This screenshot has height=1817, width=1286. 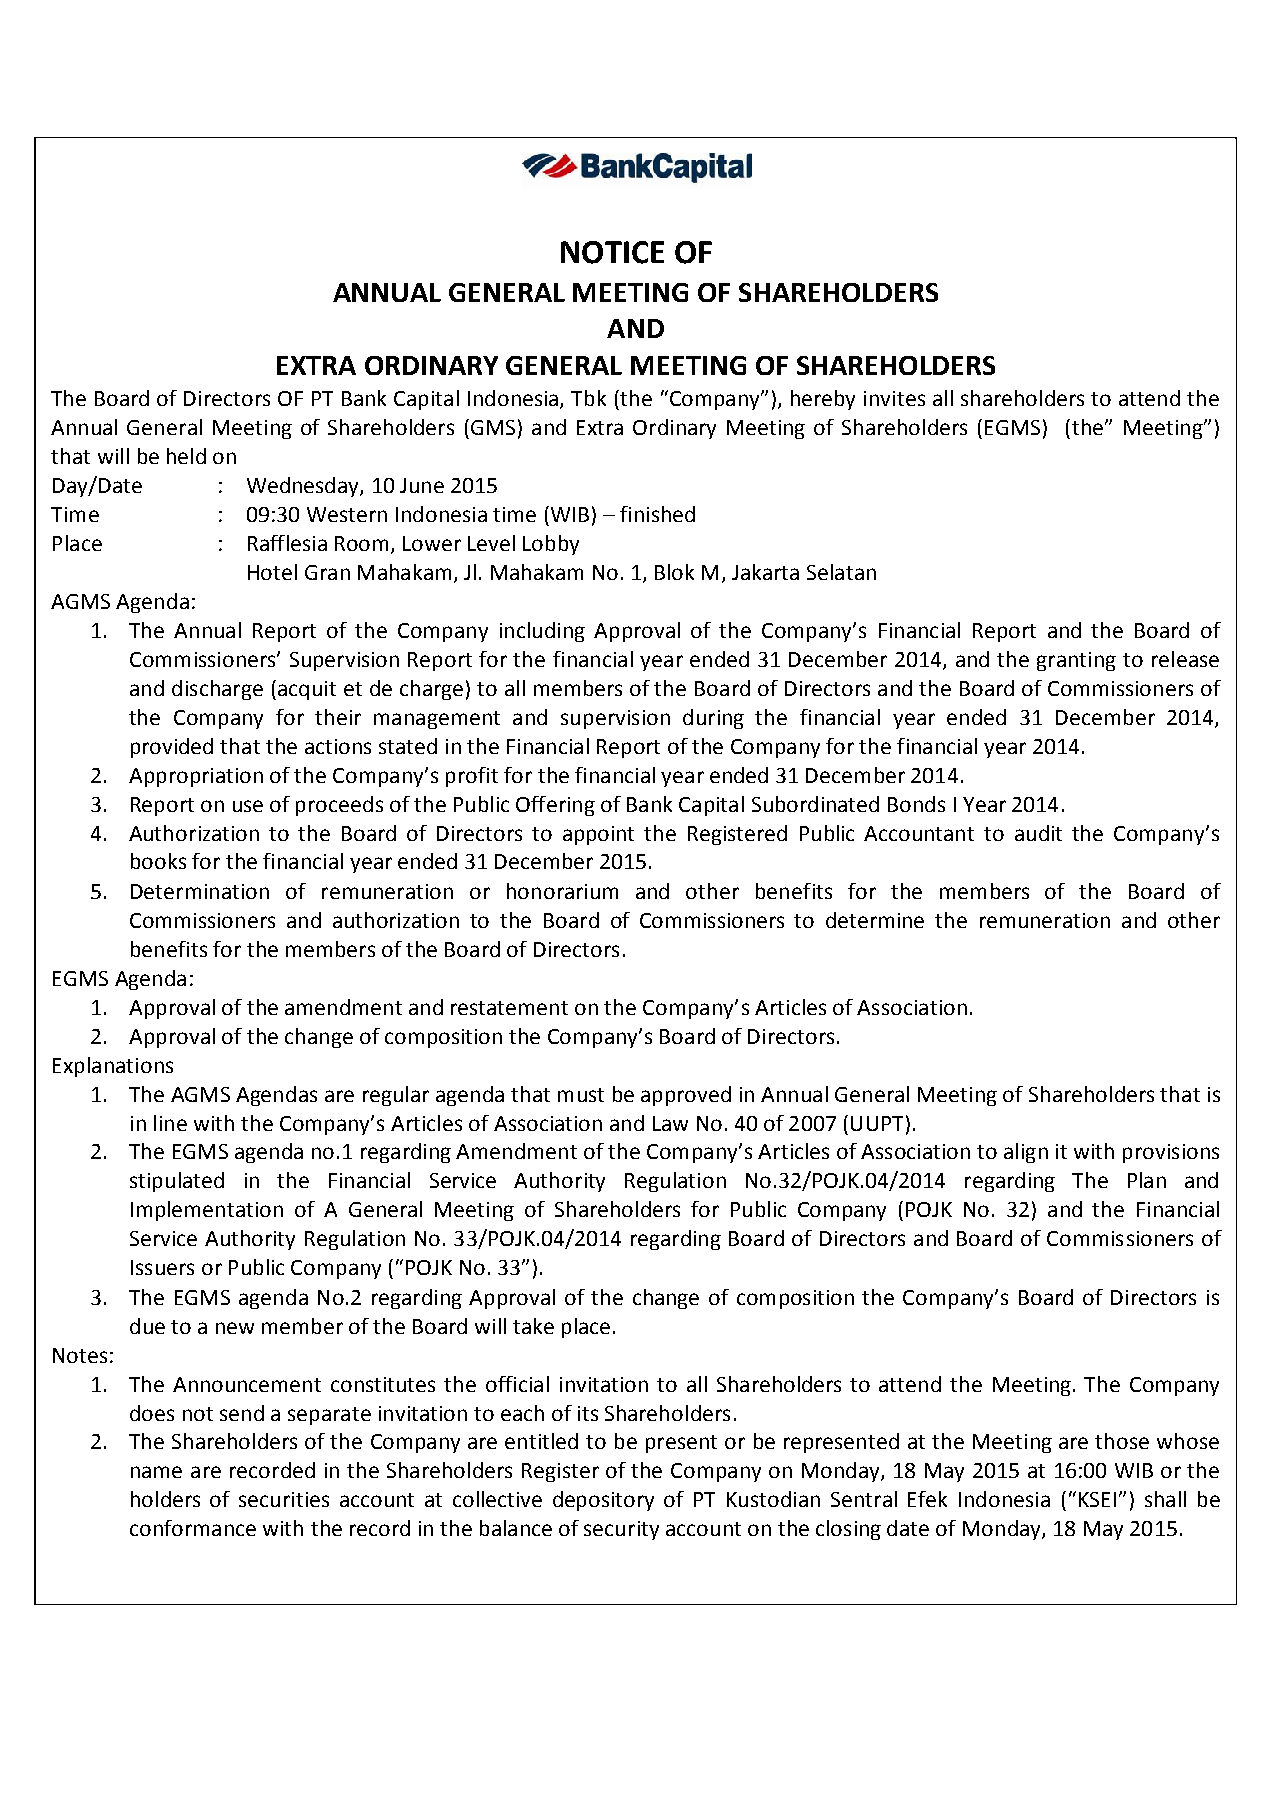 What do you see at coordinates (307, 690) in the screenshot?
I see `acquit` at bounding box center [307, 690].
